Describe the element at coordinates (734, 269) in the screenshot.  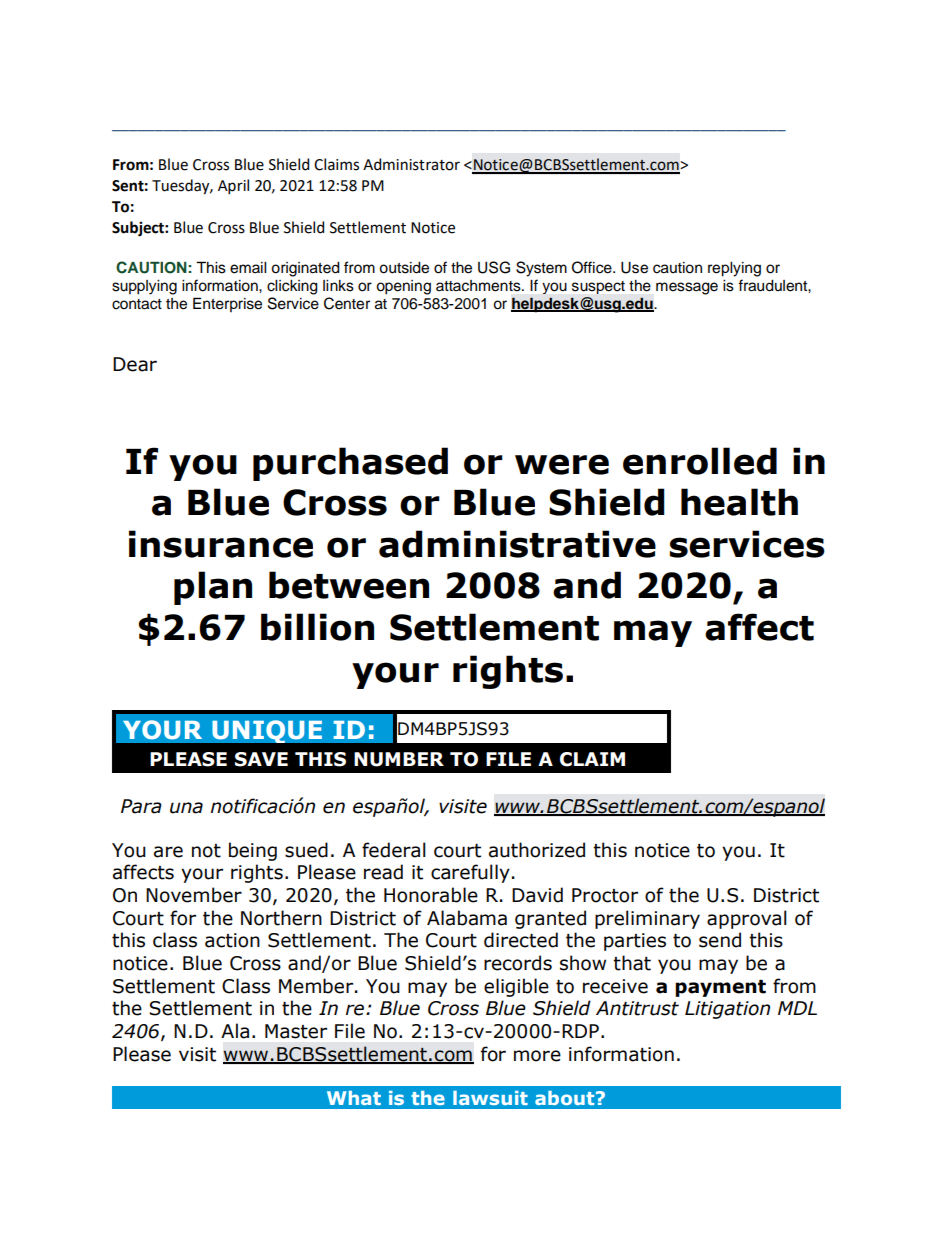
I see `replying` at that location.
